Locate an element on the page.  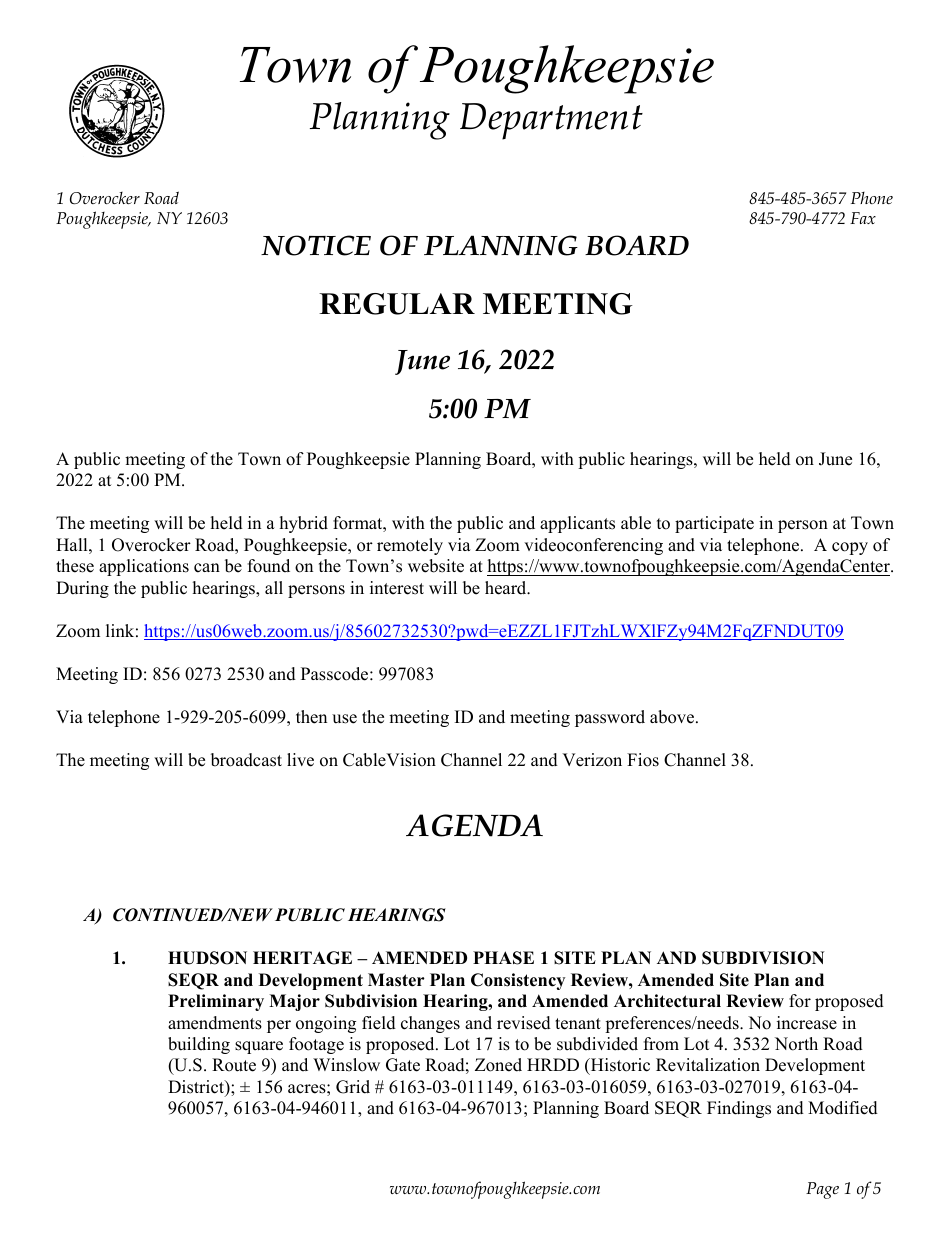
above is located at coordinates (673, 717).
